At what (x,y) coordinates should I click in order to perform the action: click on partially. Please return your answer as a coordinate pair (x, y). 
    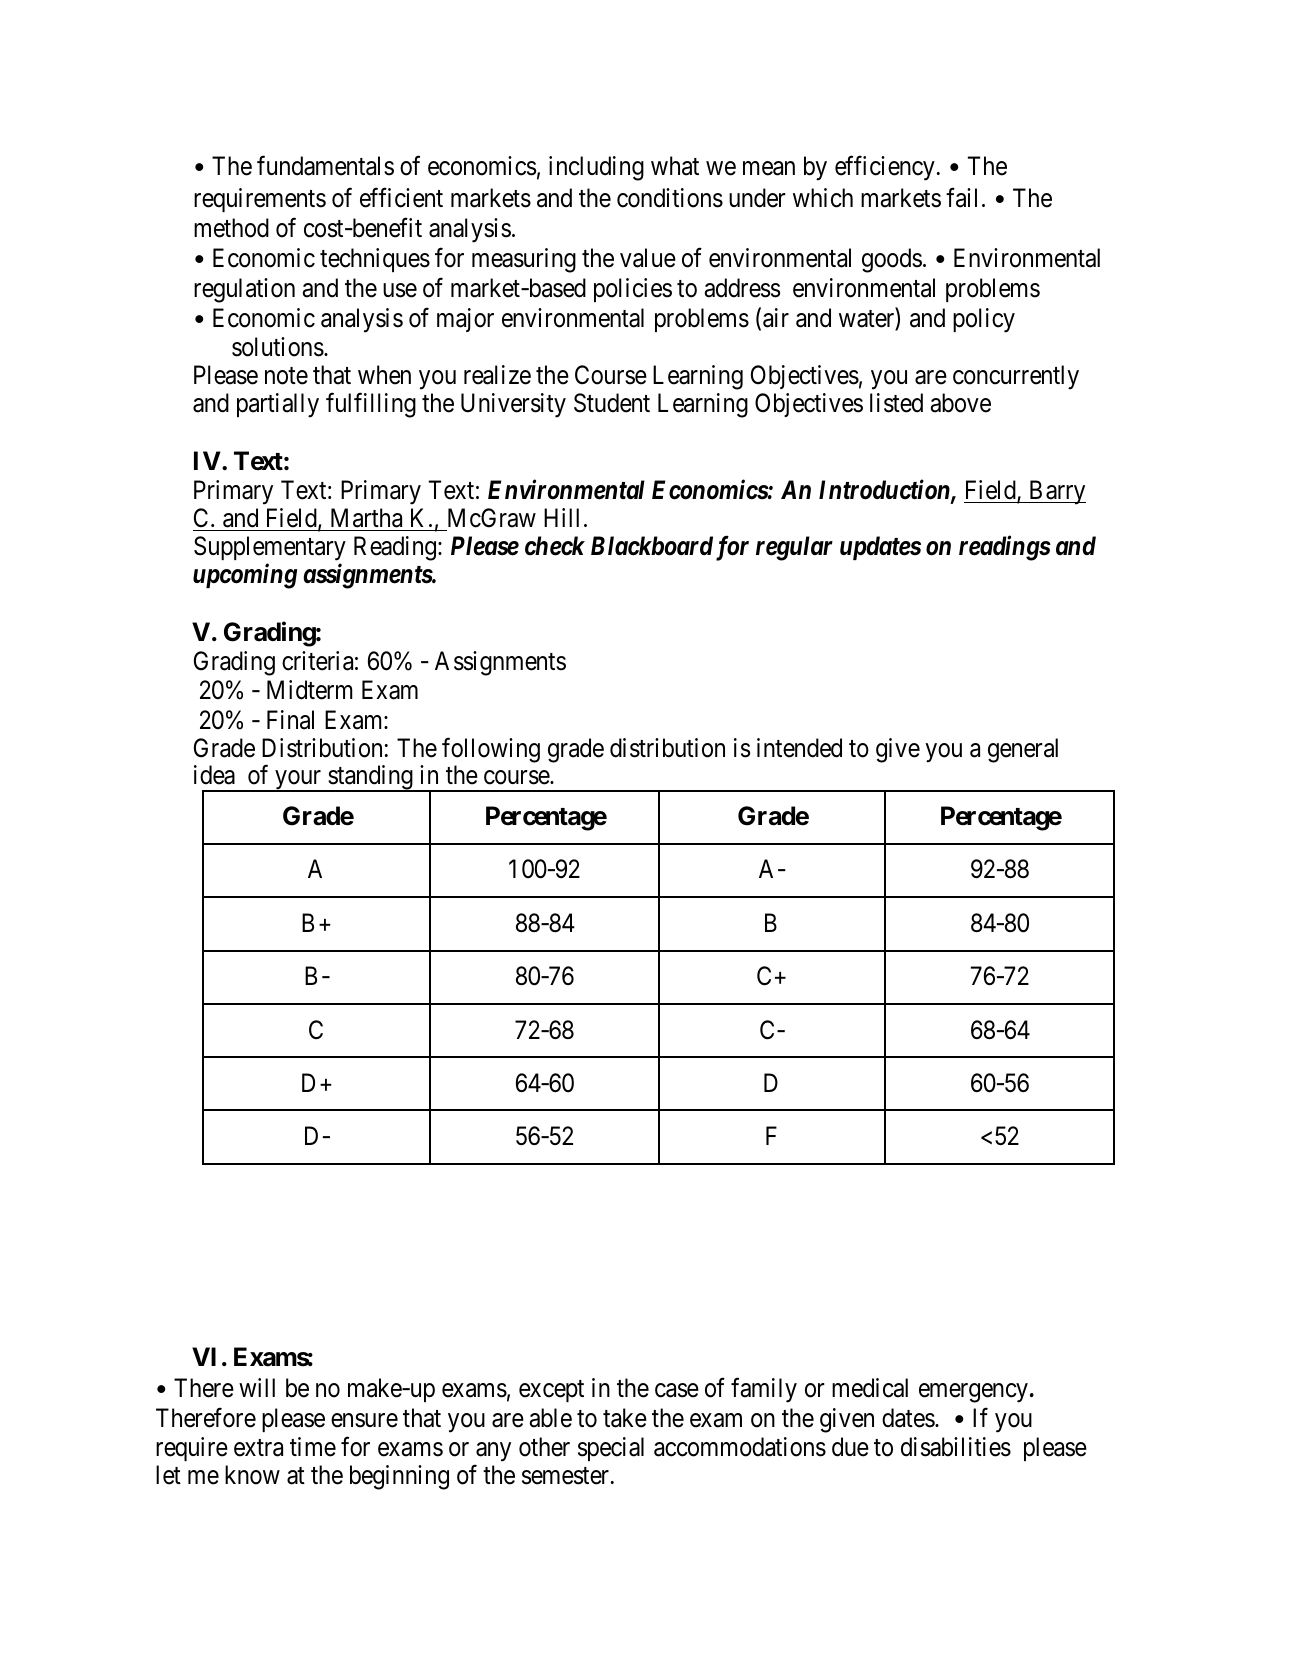
    Looking at the image, I should click on (278, 405).
